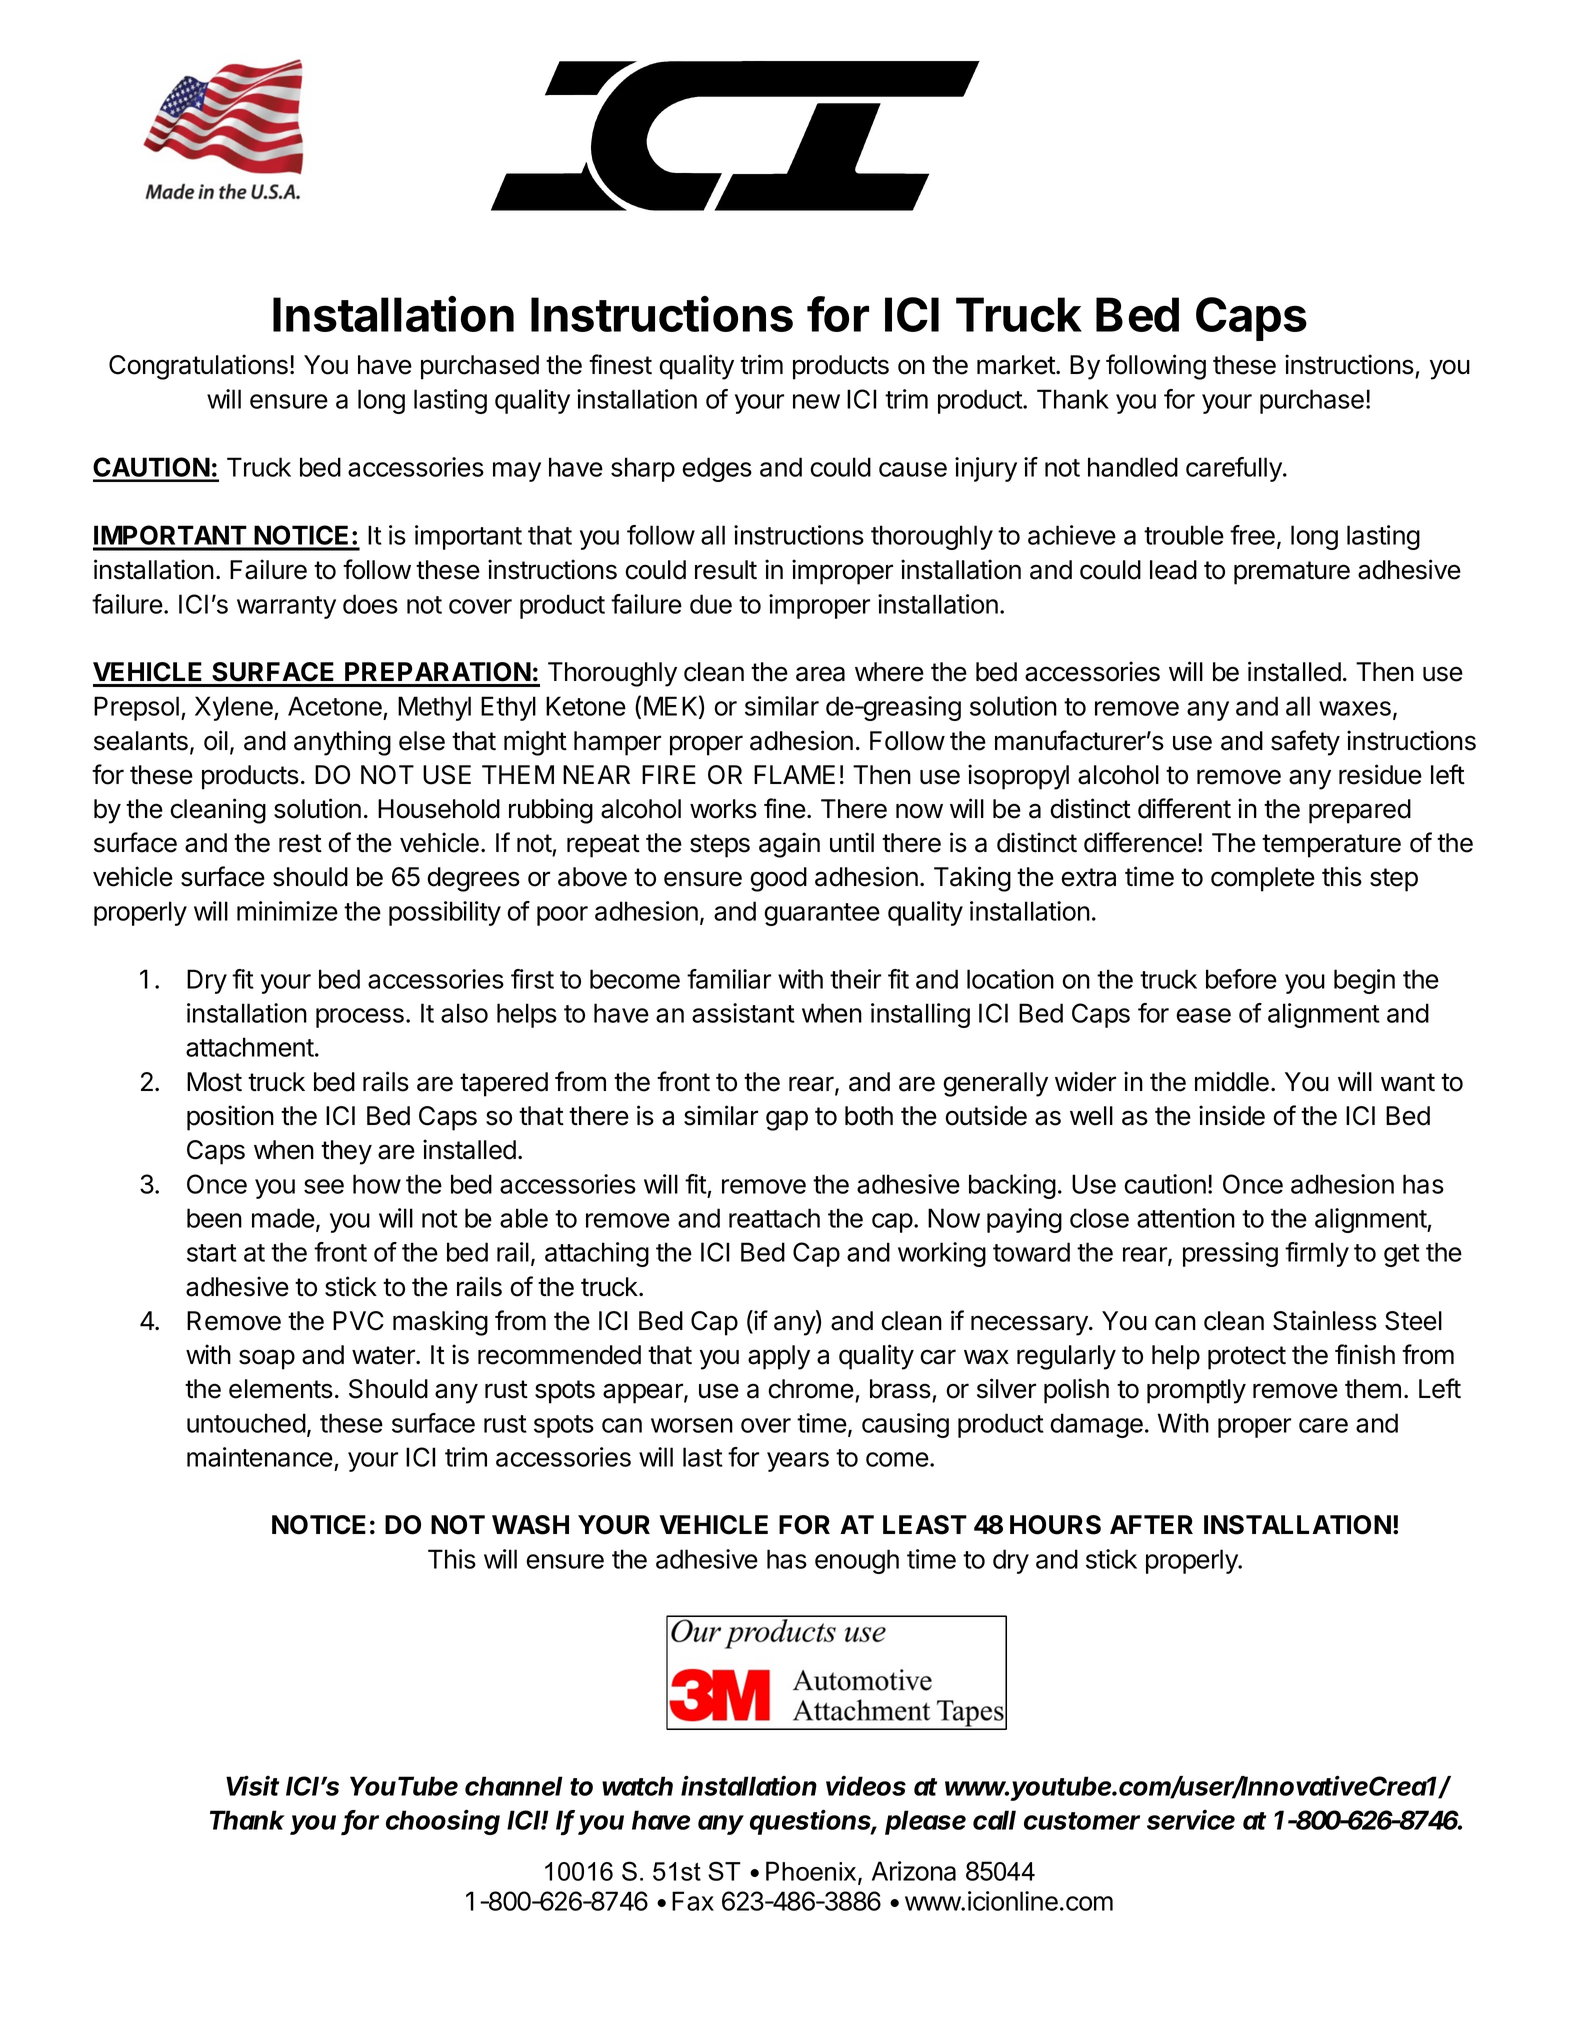 Image resolution: width=1579 pixels, height=2044 pixels. Describe the element at coordinates (816, 401) in the screenshot. I see `new` at that location.
